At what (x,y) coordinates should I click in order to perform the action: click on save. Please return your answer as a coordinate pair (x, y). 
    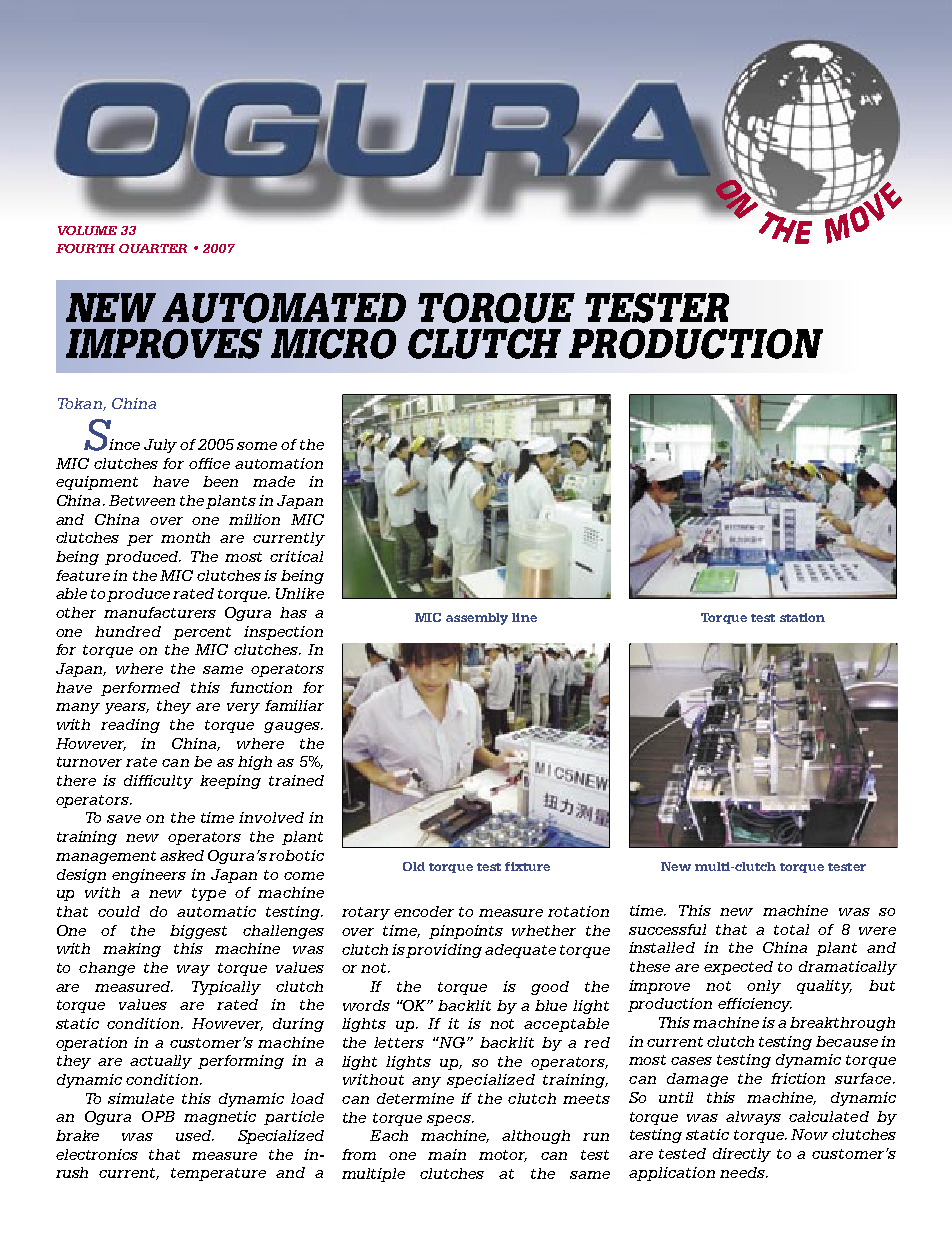
    Looking at the image, I should click on (124, 819).
